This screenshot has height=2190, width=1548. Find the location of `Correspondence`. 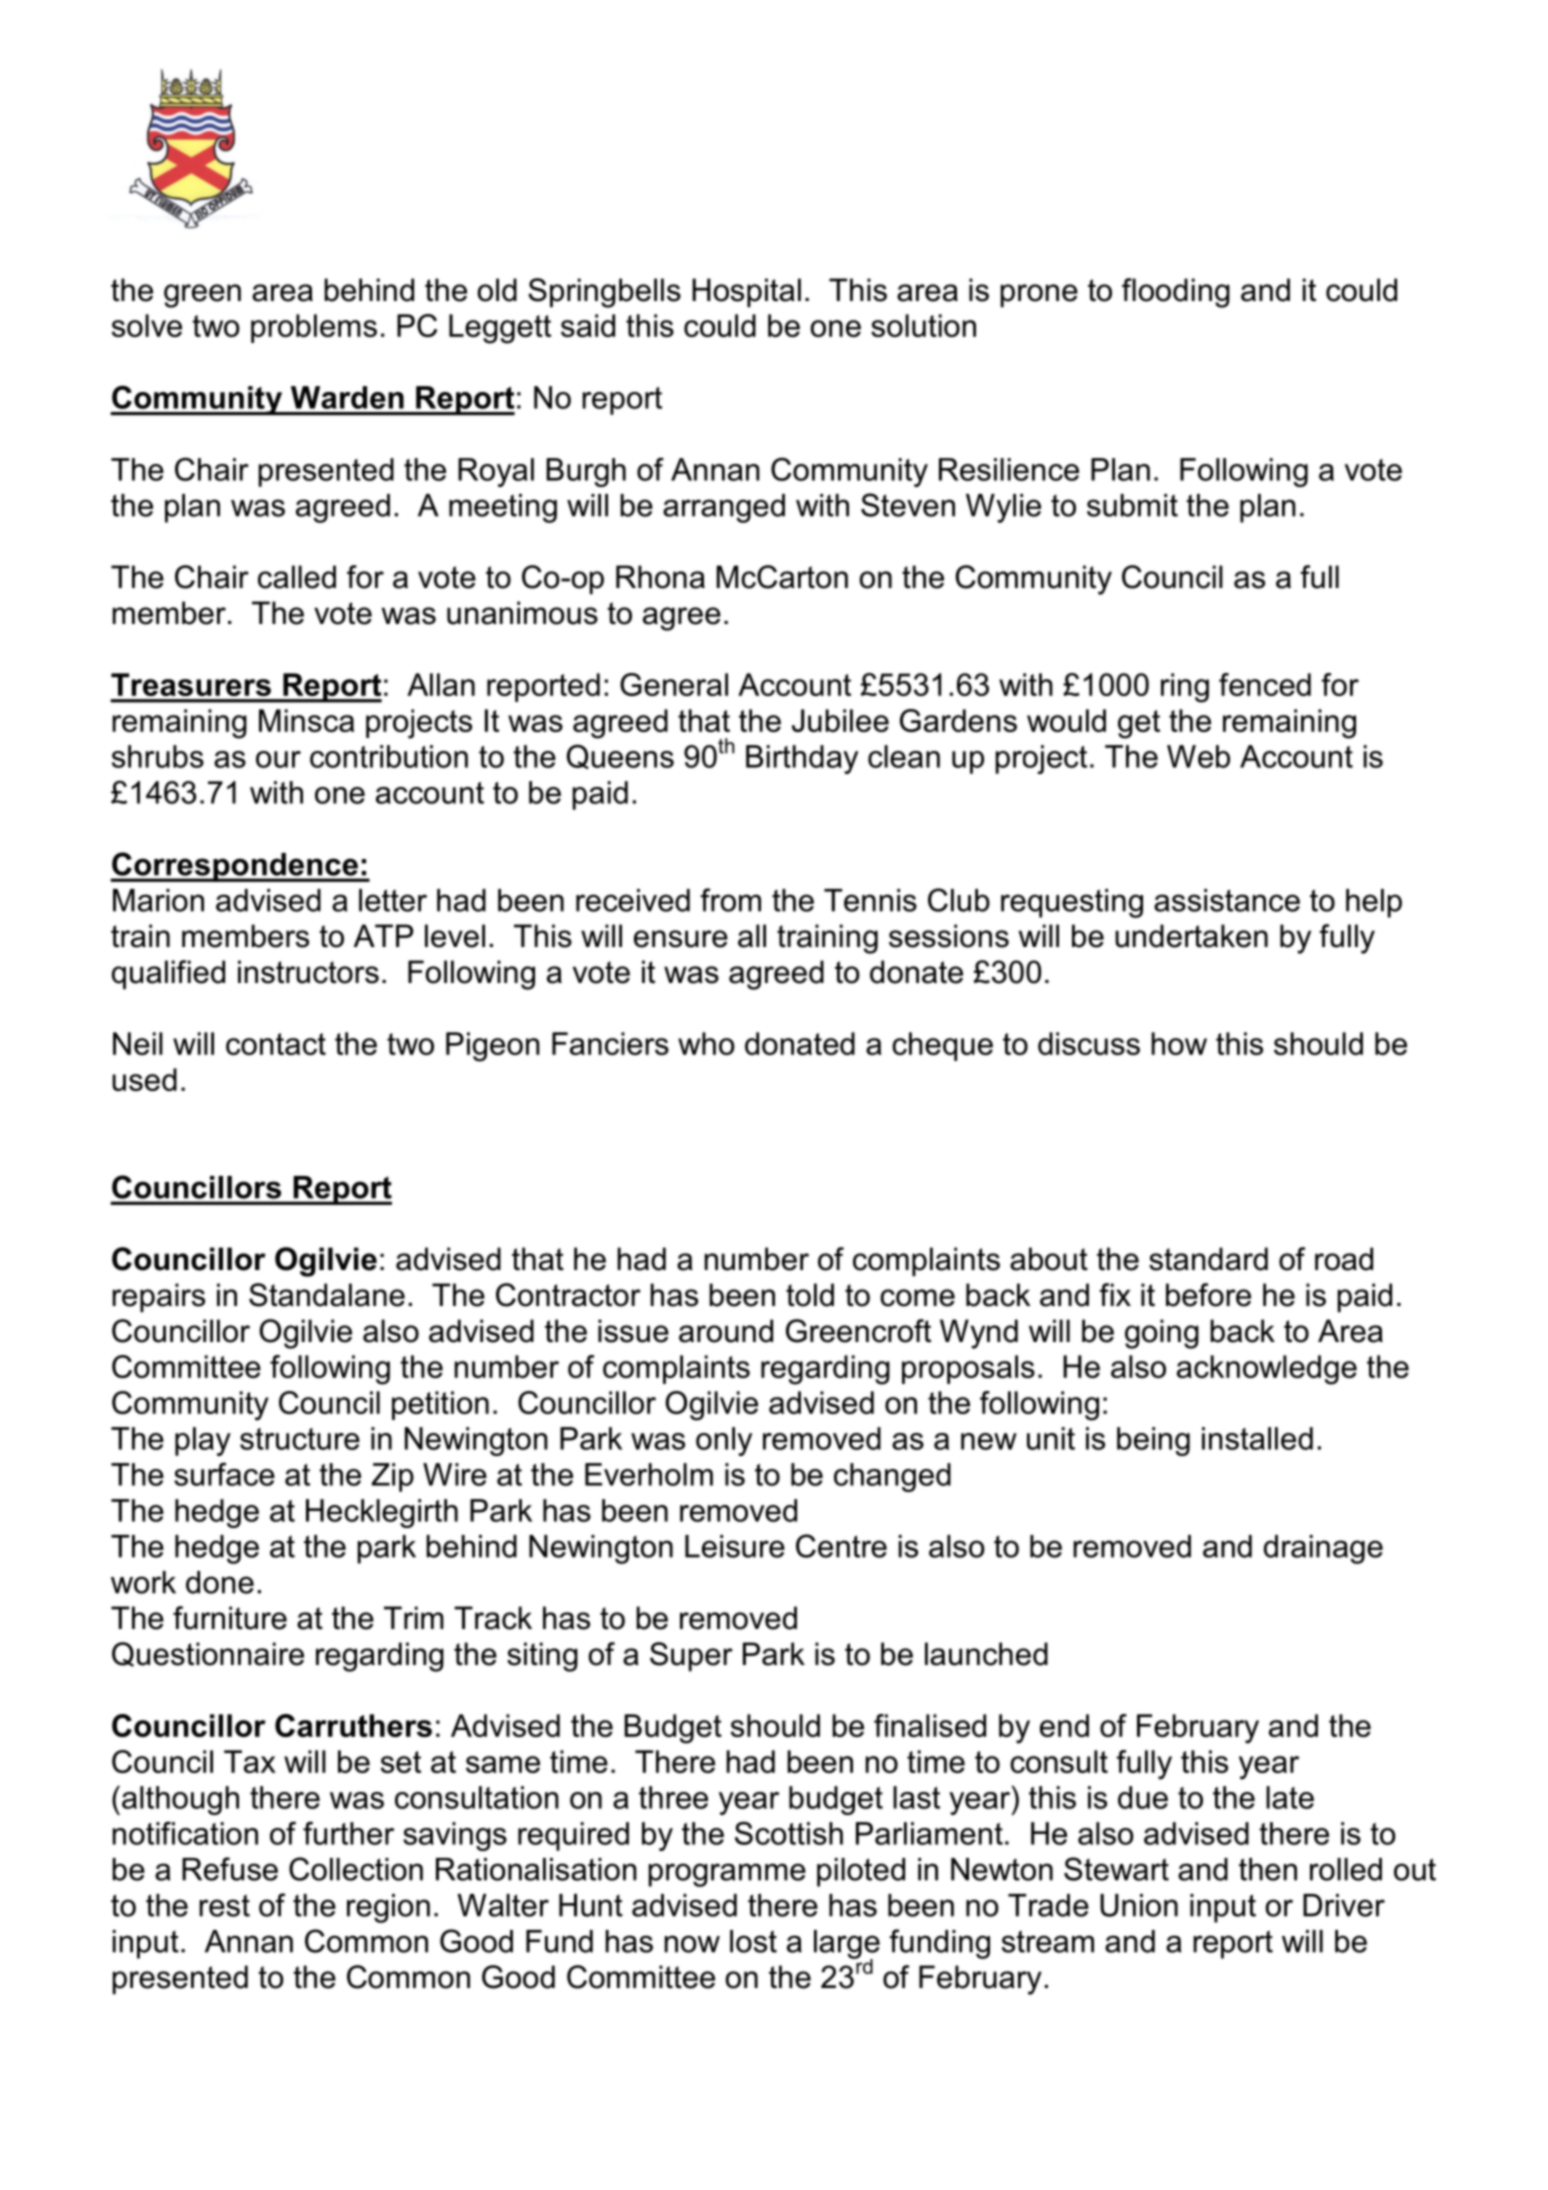

Correspondence is located at coordinates (235, 867).
